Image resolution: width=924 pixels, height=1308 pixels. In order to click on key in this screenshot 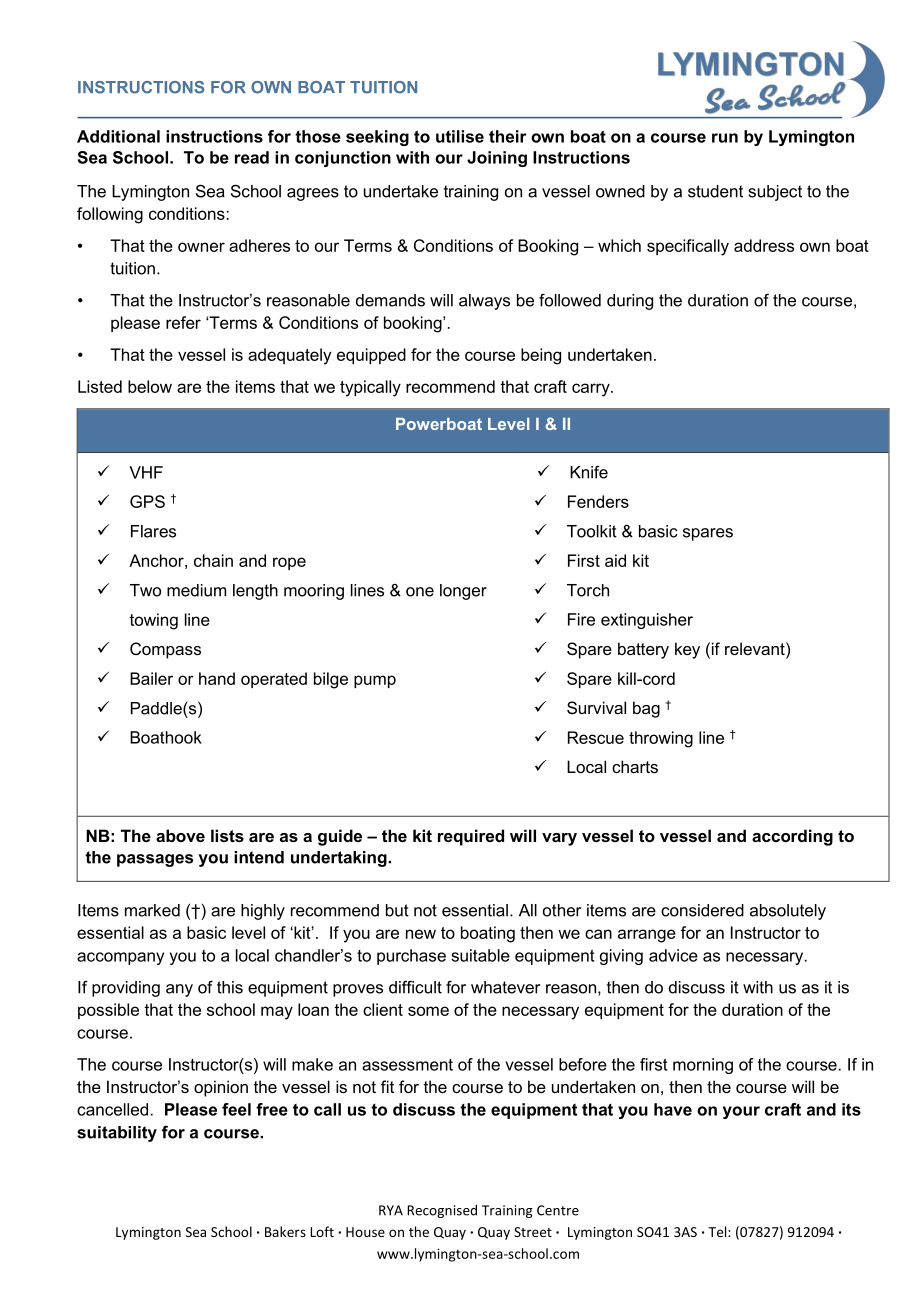, I will do `click(687, 650)`.
